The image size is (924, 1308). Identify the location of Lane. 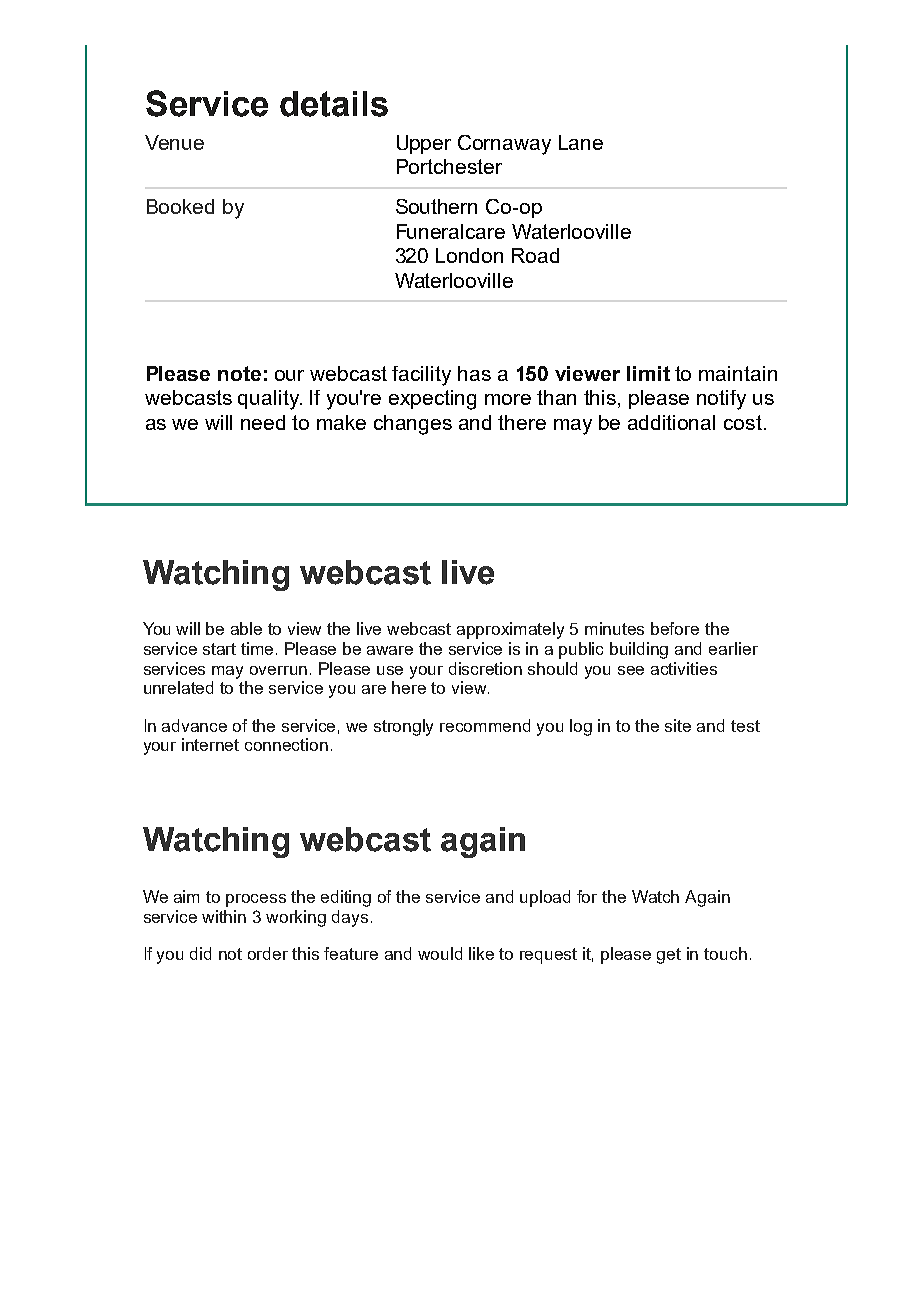
(581, 142).
